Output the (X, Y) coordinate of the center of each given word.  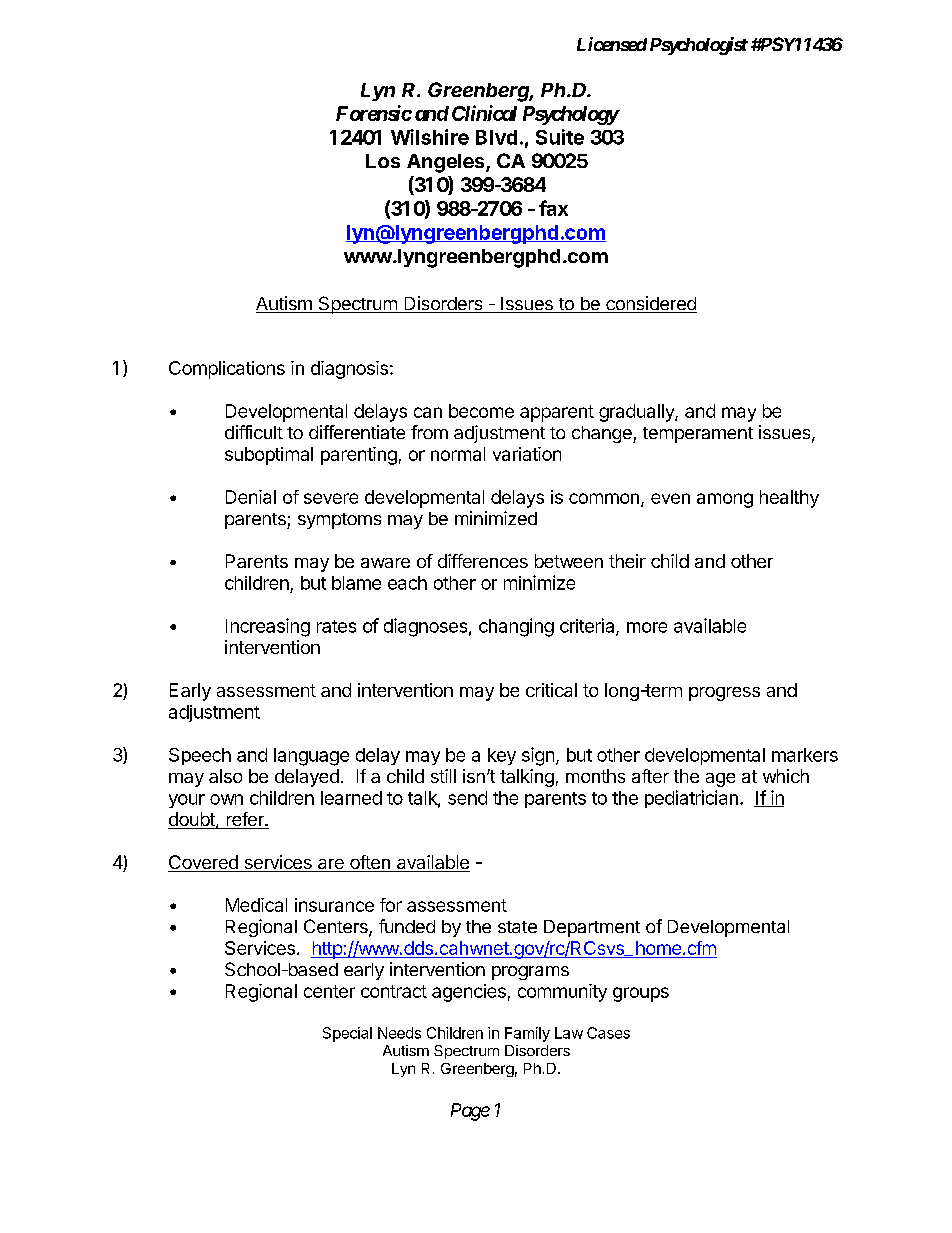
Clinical (484, 113)
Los (383, 161)
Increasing (268, 627)
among (725, 500)
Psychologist (699, 46)
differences (483, 561)
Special (347, 1034)
